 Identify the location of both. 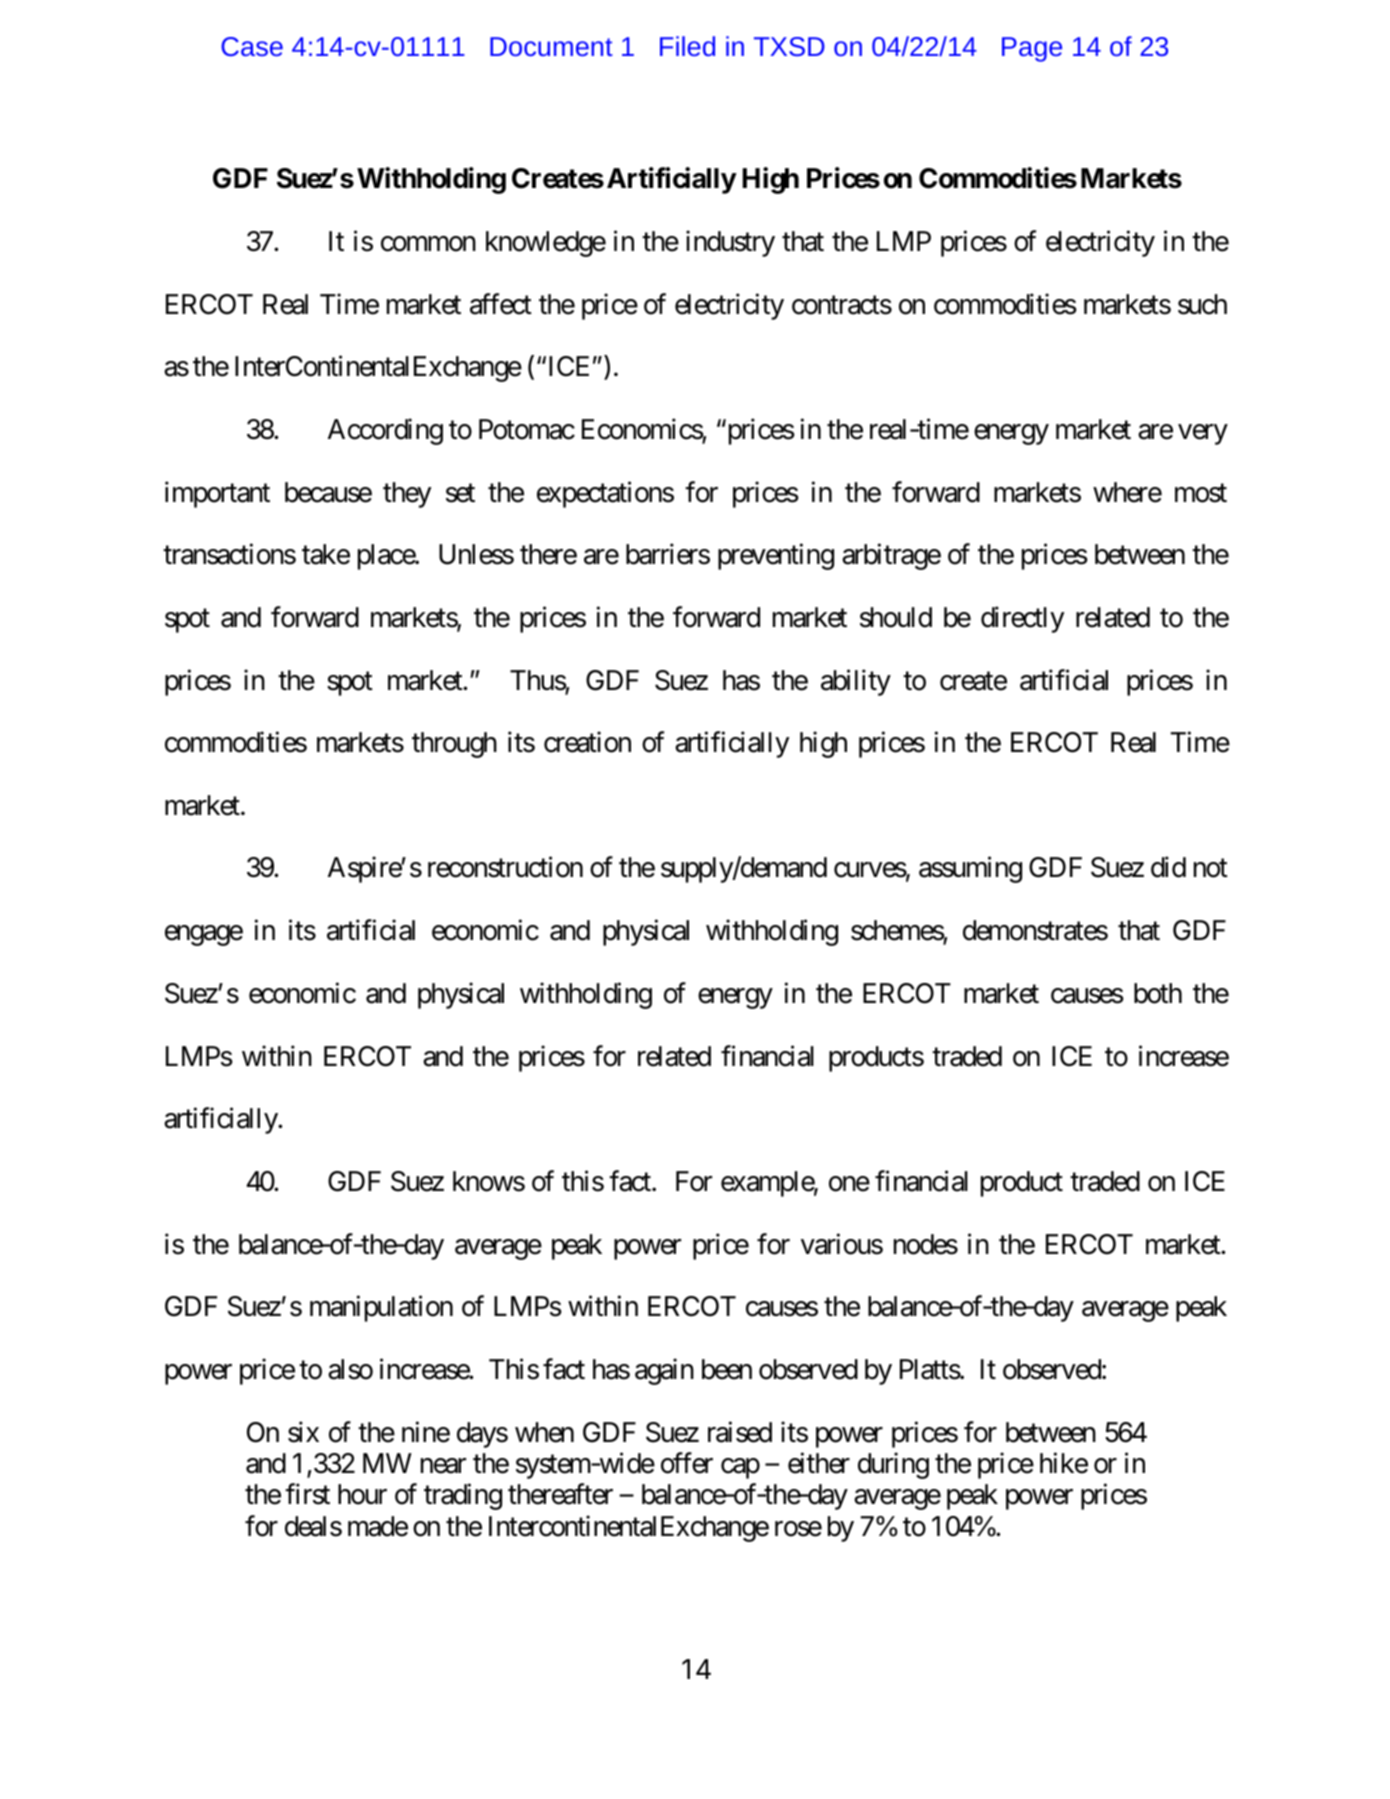
(1158, 993).
